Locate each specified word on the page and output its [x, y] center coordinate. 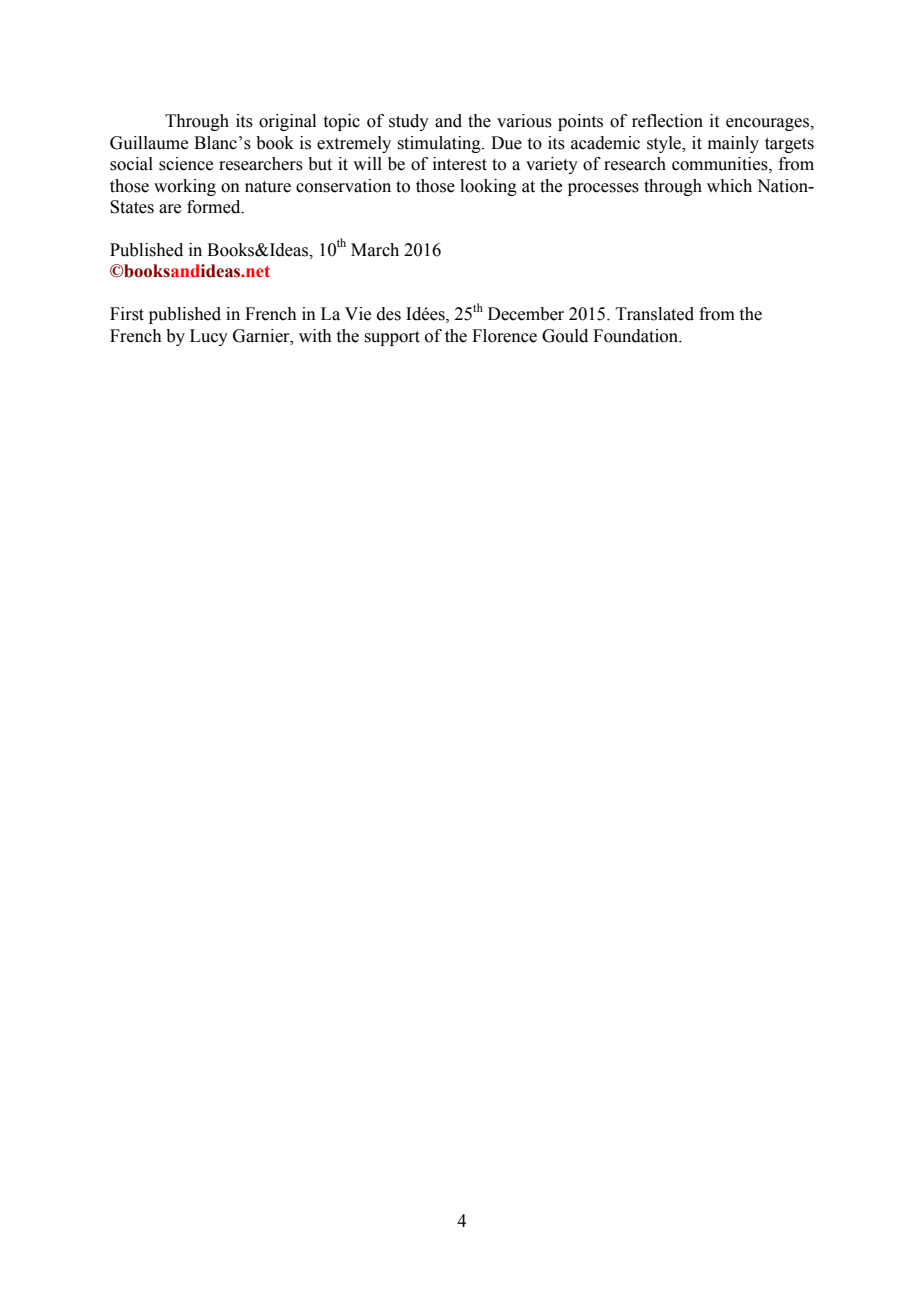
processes [603, 189]
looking [488, 187]
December [526, 314]
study [409, 122]
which [729, 186]
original [287, 122]
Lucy [209, 337]
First [127, 314]
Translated [655, 314]
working [185, 187]
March [375, 250]
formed [215, 207]
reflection [667, 121]
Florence [504, 336]
